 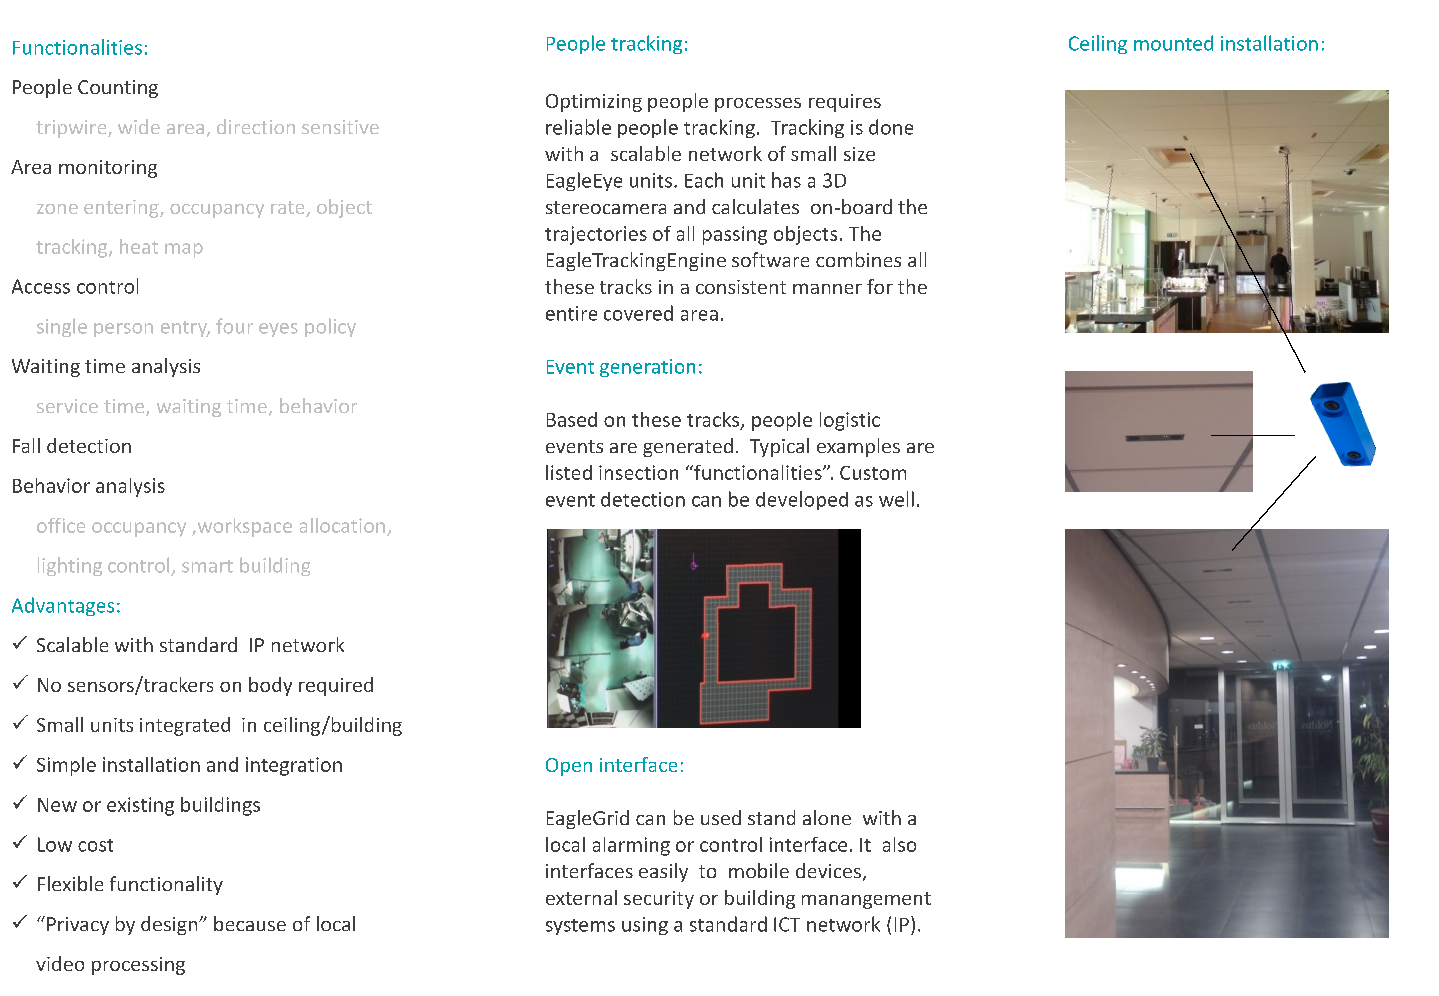 I want to click on required, so click(x=336, y=686).
